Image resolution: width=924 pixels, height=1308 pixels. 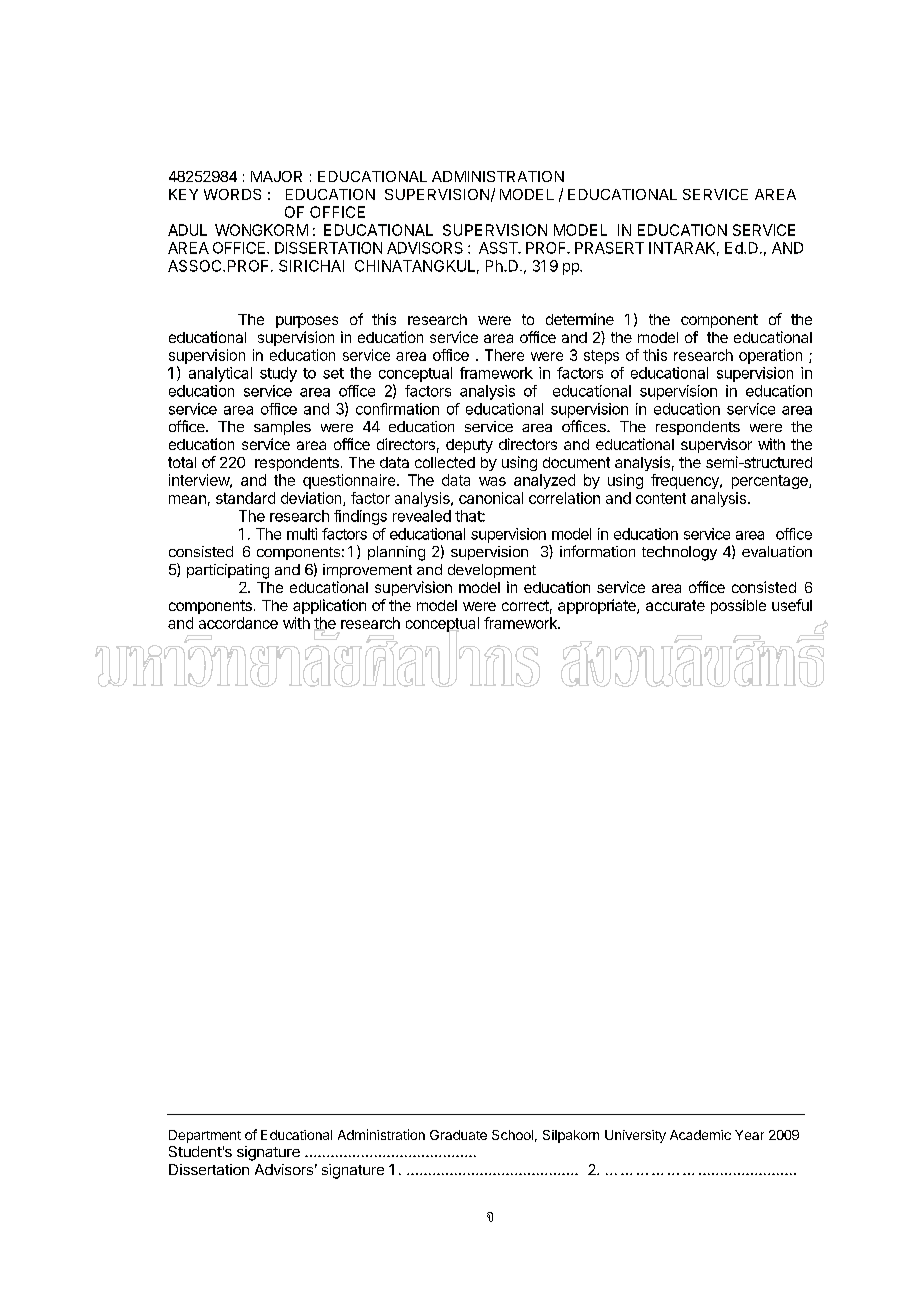 What do you see at coordinates (232, 194) in the screenshot?
I see `WORDS` at bounding box center [232, 194].
